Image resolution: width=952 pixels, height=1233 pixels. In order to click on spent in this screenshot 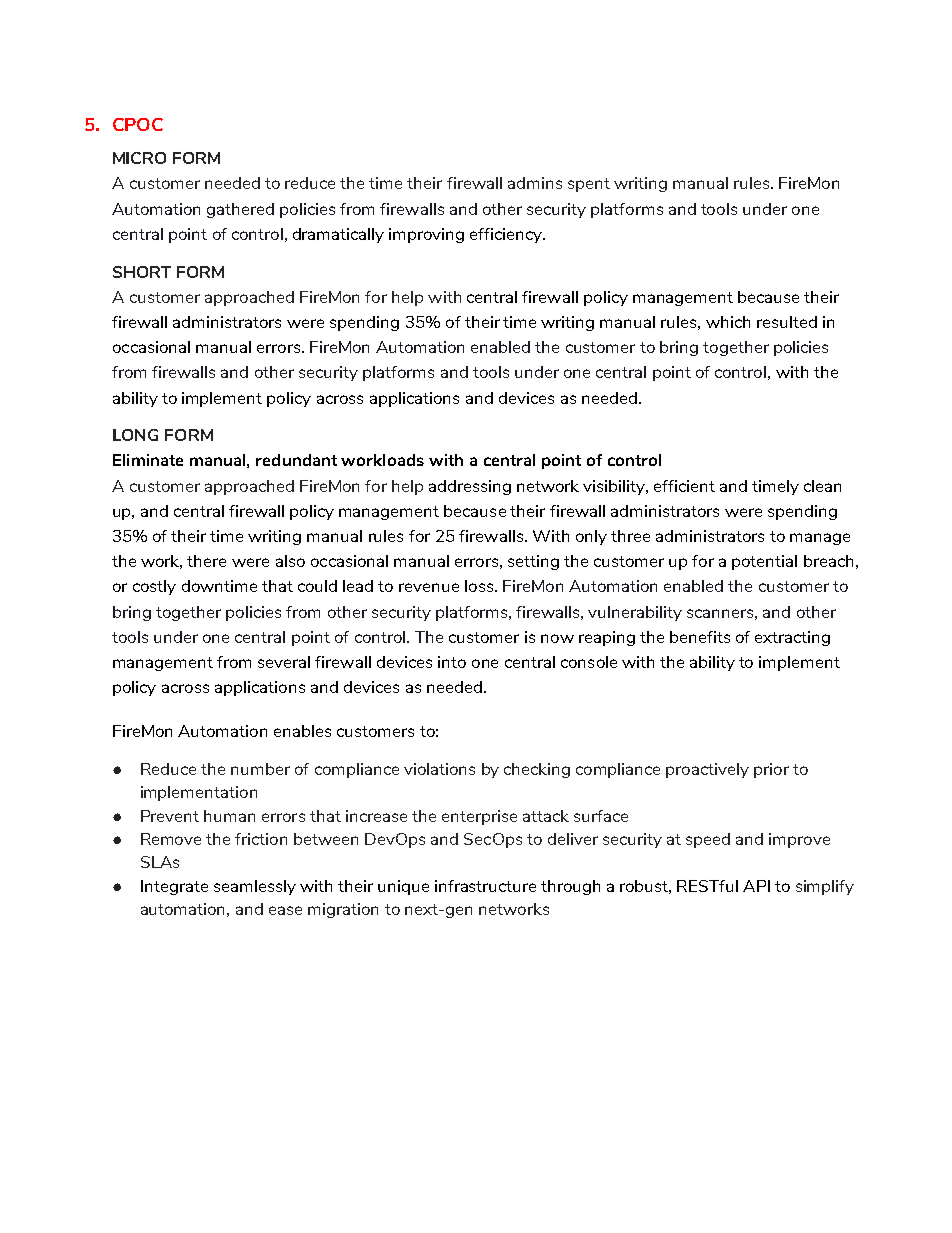, I will do `click(589, 185)`.
